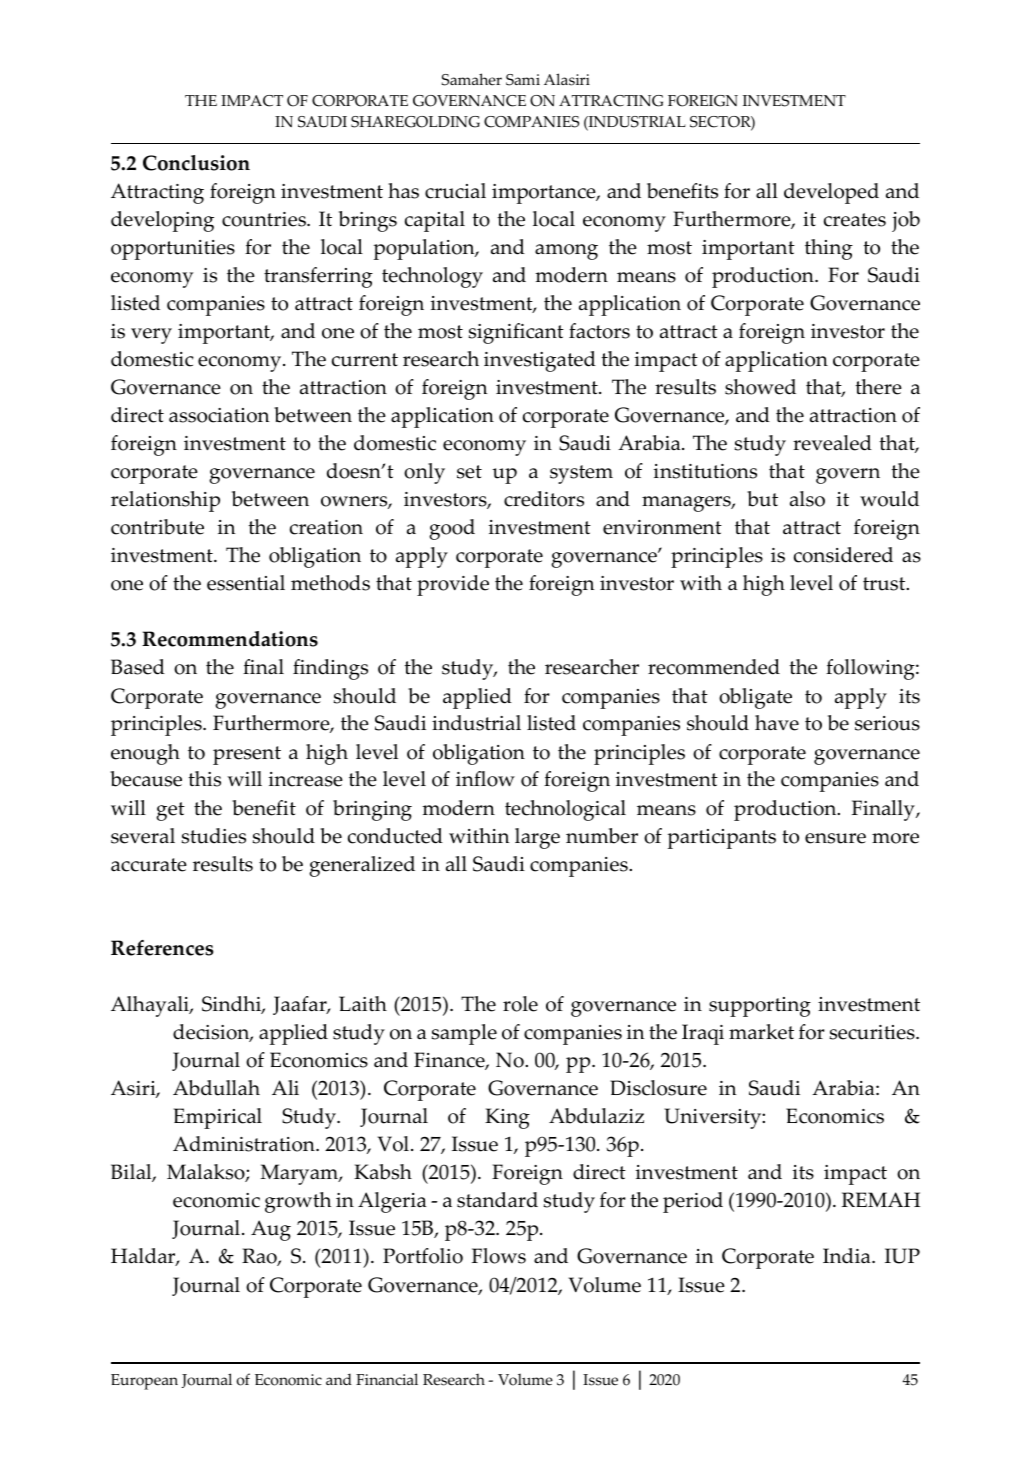 Image resolution: width=1031 pixels, height=1458 pixels. What do you see at coordinates (831, 193) in the screenshot?
I see `developed` at bounding box center [831, 193].
